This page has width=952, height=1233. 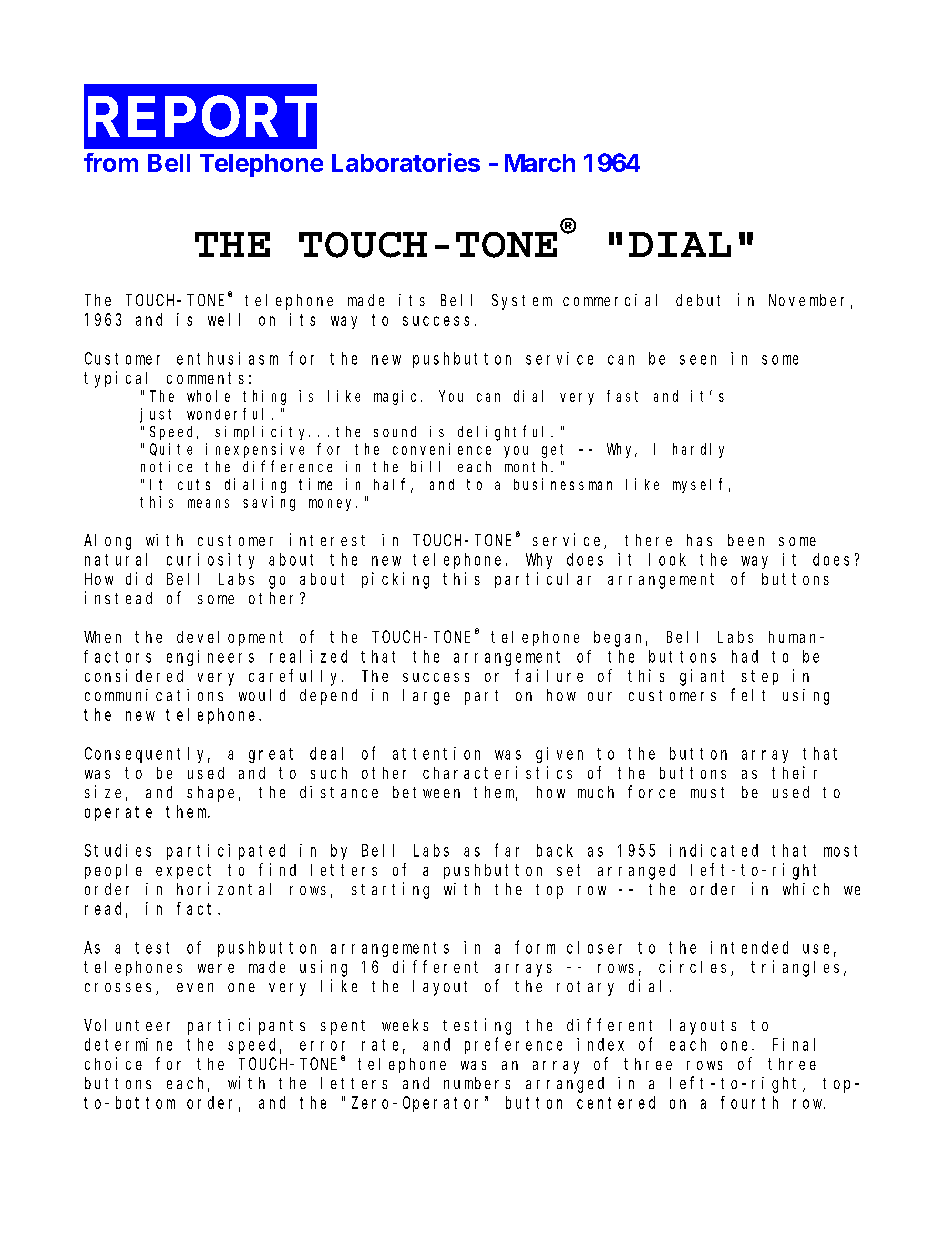 I want to click on did, so click(x=139, y=578).
